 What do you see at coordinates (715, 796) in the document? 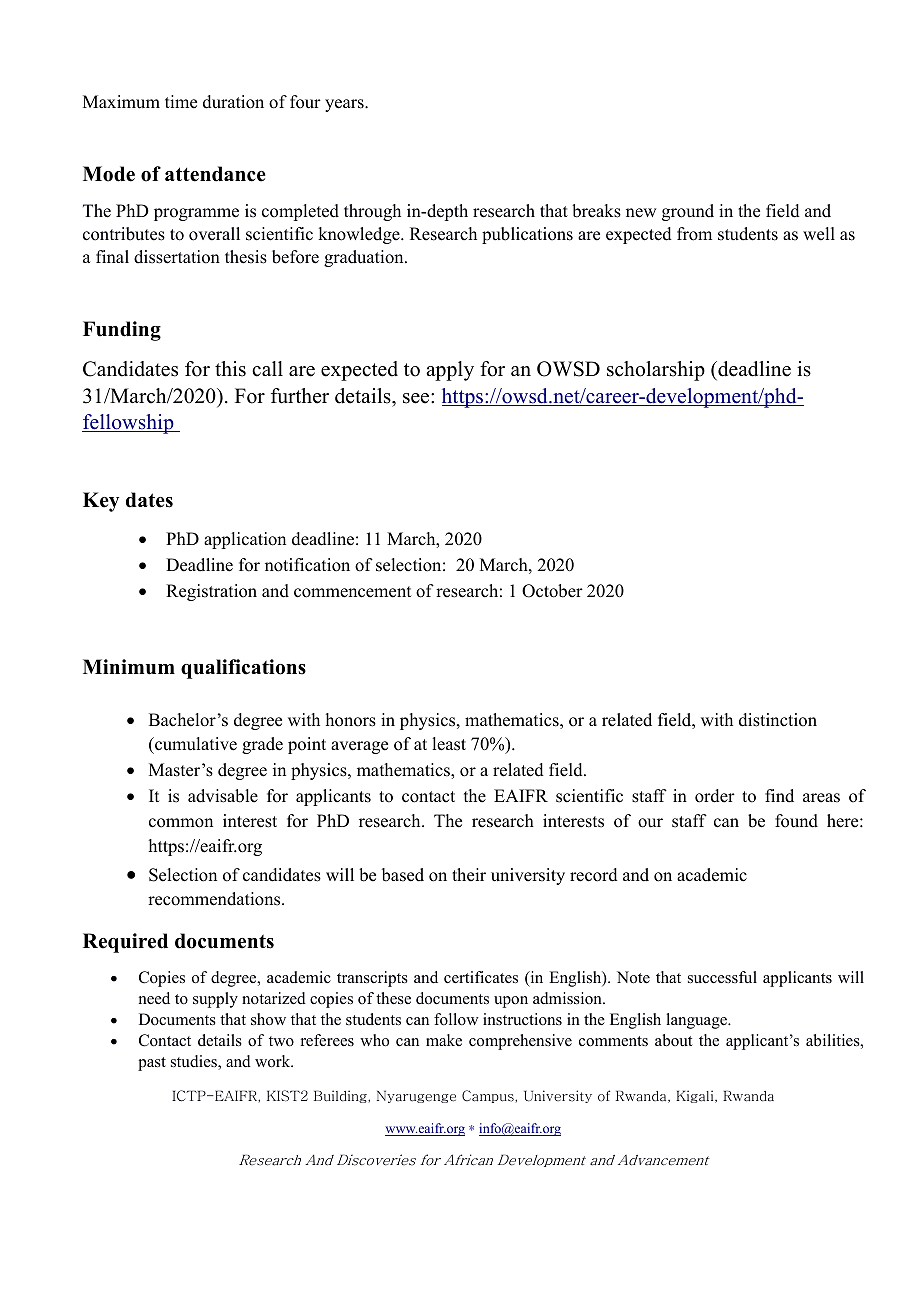
I see `order` at bounding box center [715, 796].
